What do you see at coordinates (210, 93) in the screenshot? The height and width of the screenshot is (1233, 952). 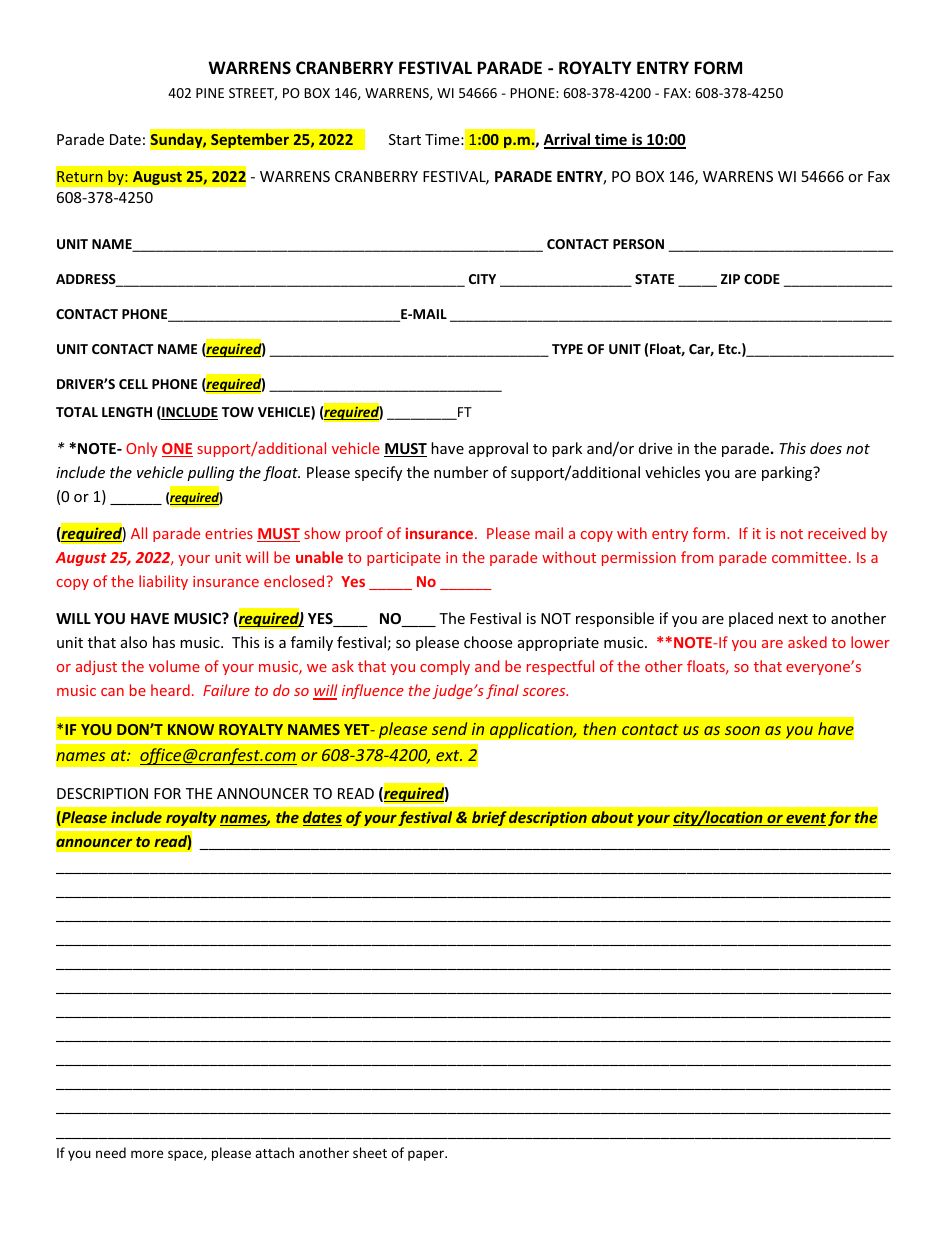 I see `PINE` at bounding box center [210, 93].
